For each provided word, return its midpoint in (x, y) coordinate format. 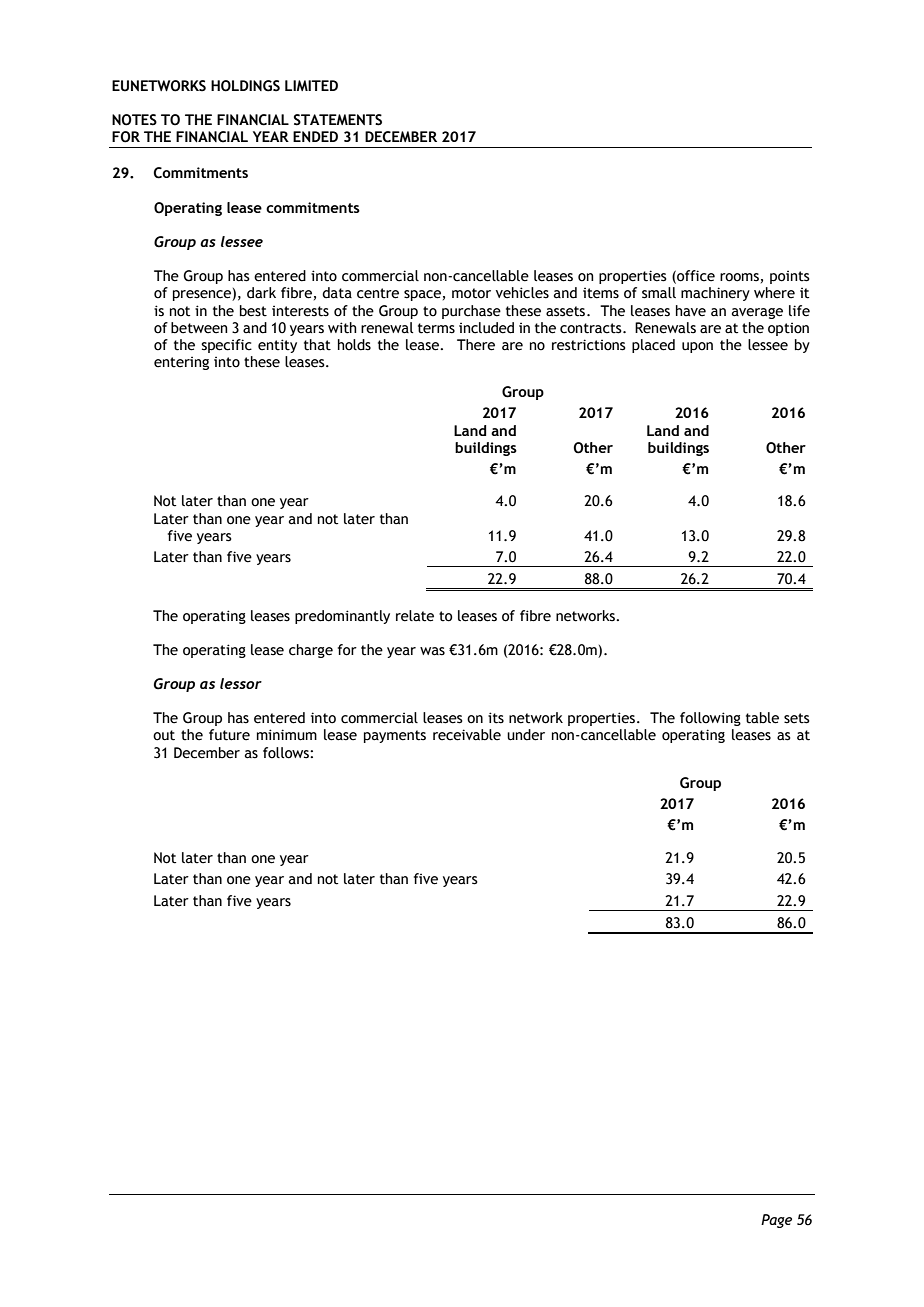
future (229, 735)
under (526, 735)
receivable (467, 735)
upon (697, 347)
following (710, 719)
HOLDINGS (245, 86)
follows (287, 753)
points (790, 277)
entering (181, 363)
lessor (241, 683)
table (762, 718)
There (476, 345)
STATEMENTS (338, 120)
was (432, 651)
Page (776, 1221)
